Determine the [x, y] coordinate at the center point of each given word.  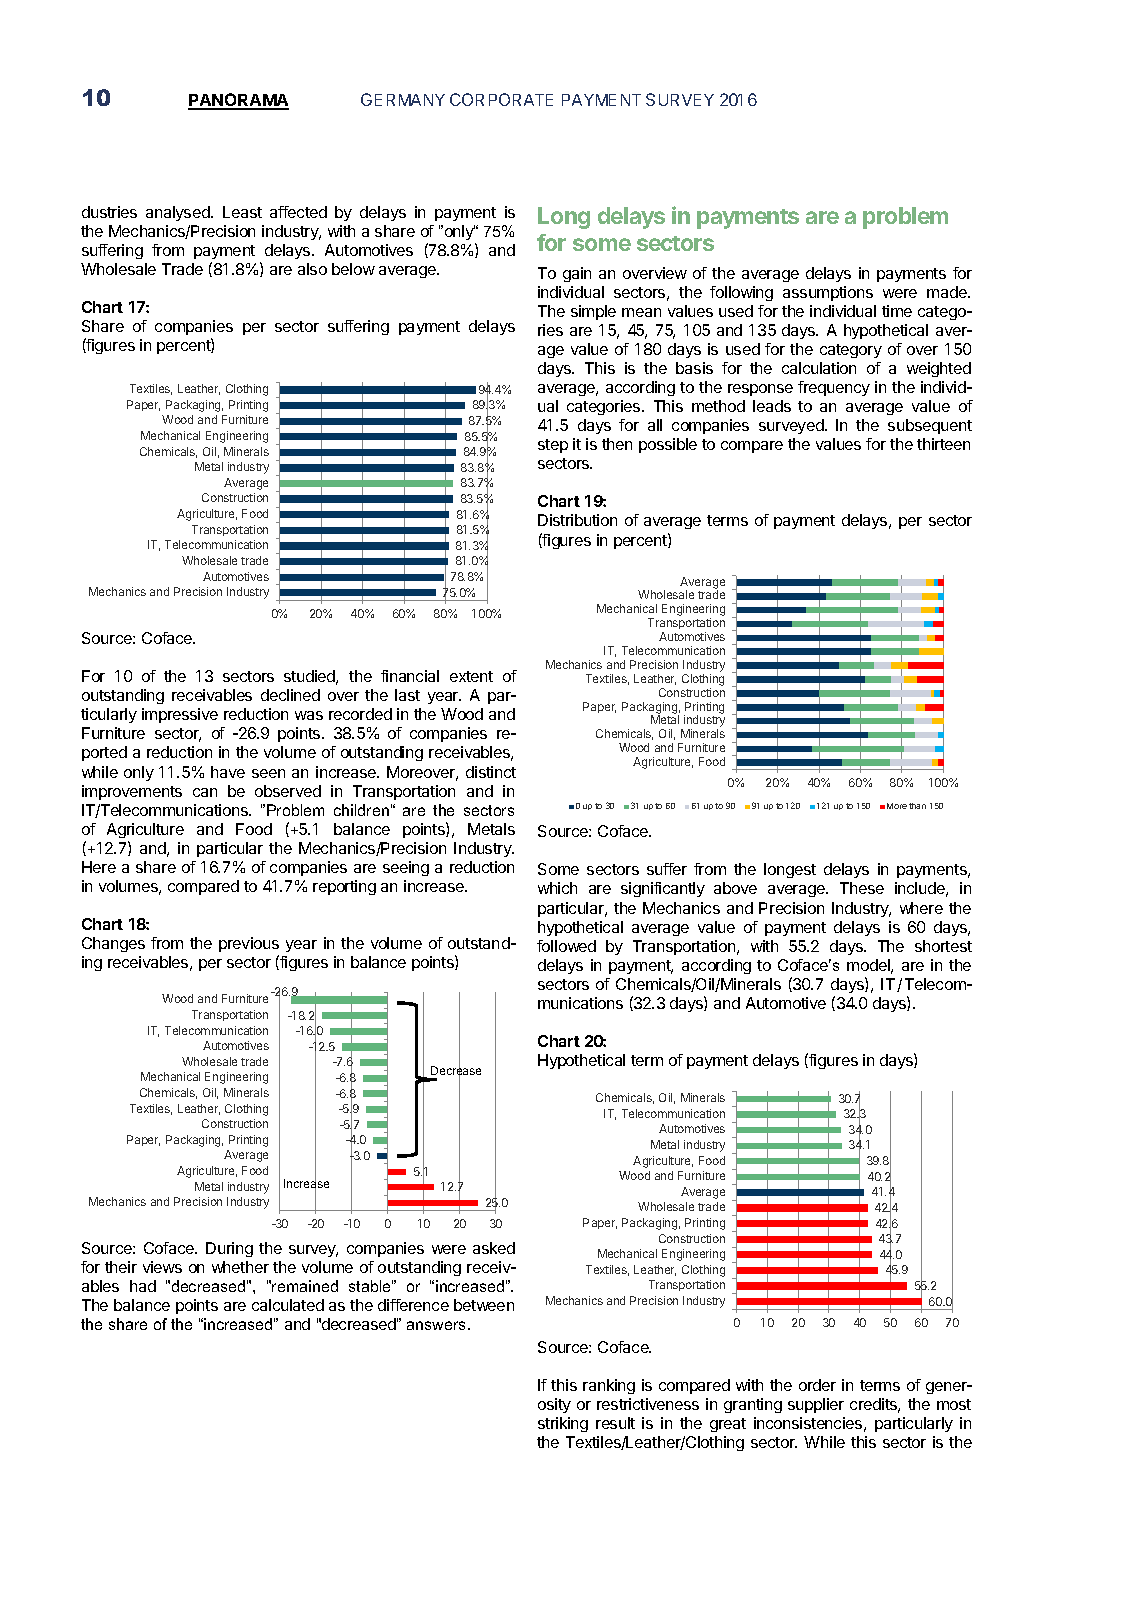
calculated [288, 1305]
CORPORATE [501, 99]
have [228, 772]
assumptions [828, 293]
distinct [491, 772]
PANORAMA [238, 101]
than [917, 806]
